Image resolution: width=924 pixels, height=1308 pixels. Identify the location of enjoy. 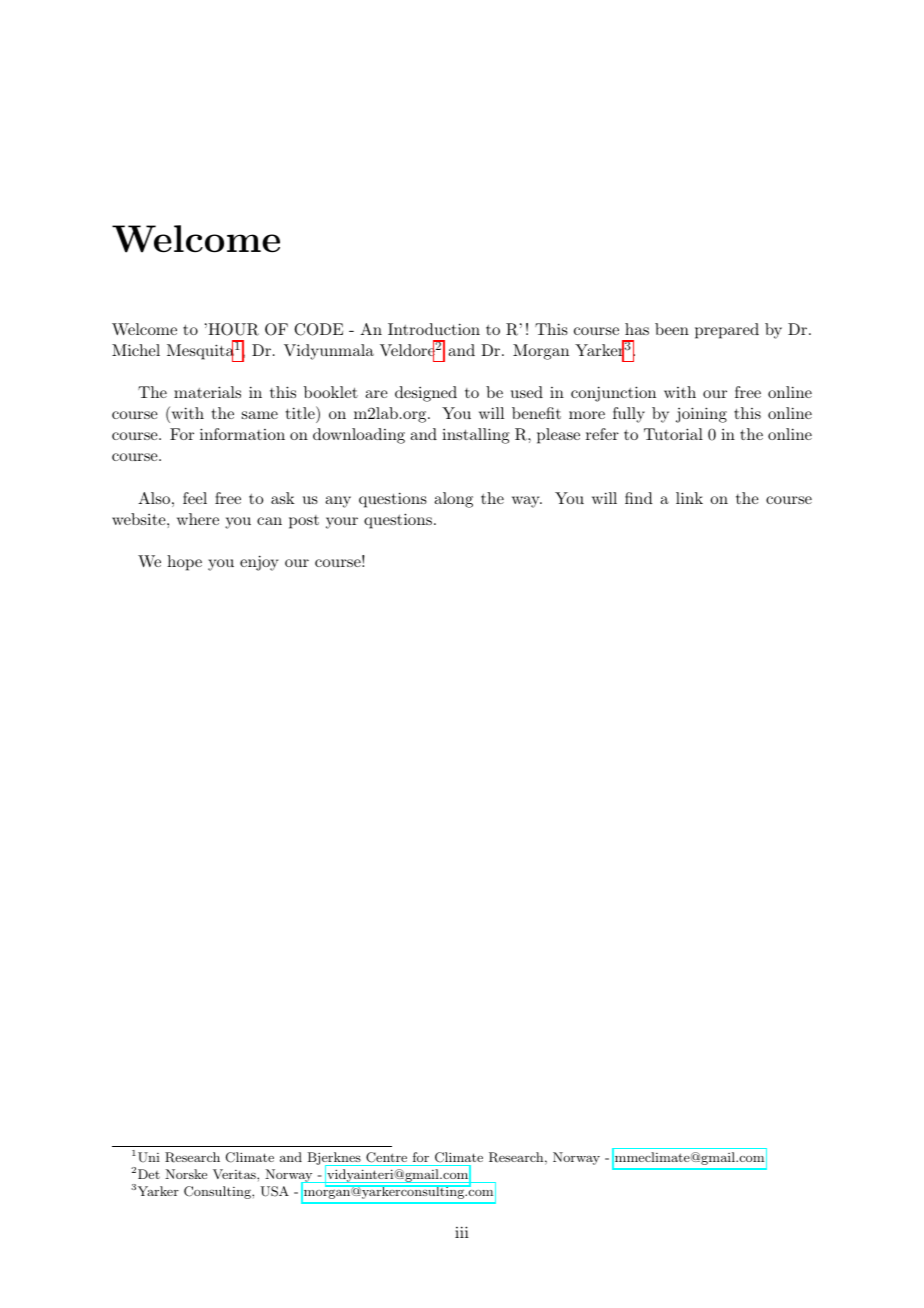
(259, 563).
